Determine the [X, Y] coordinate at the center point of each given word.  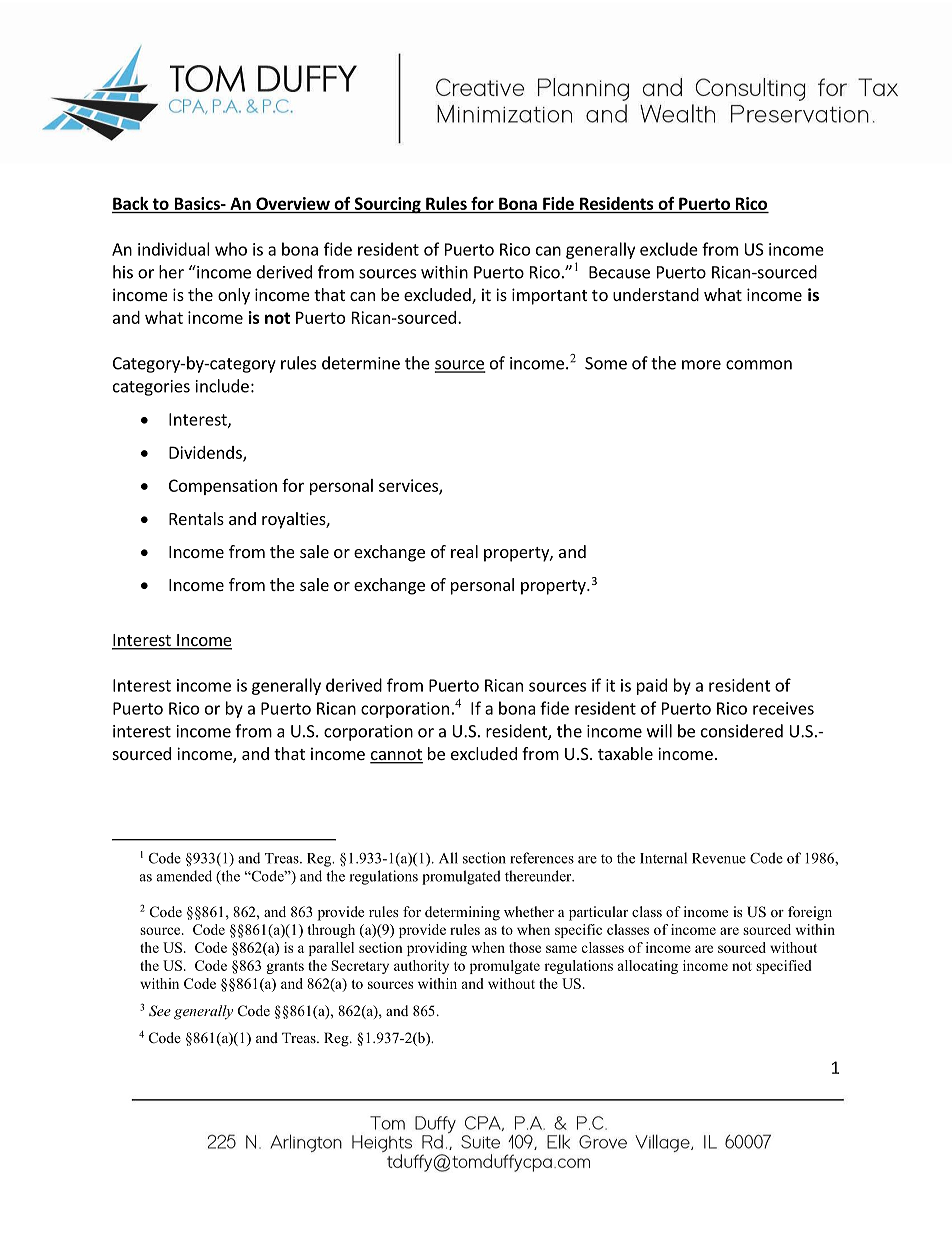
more [701, 365]
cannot [396, 756]
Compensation [223, 487]
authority [421, 967]
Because [619, 272]
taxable [625, 753]
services [409, 486]
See [160, 1011]
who [231, 249]
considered [742, 731]
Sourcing [387, 205]
